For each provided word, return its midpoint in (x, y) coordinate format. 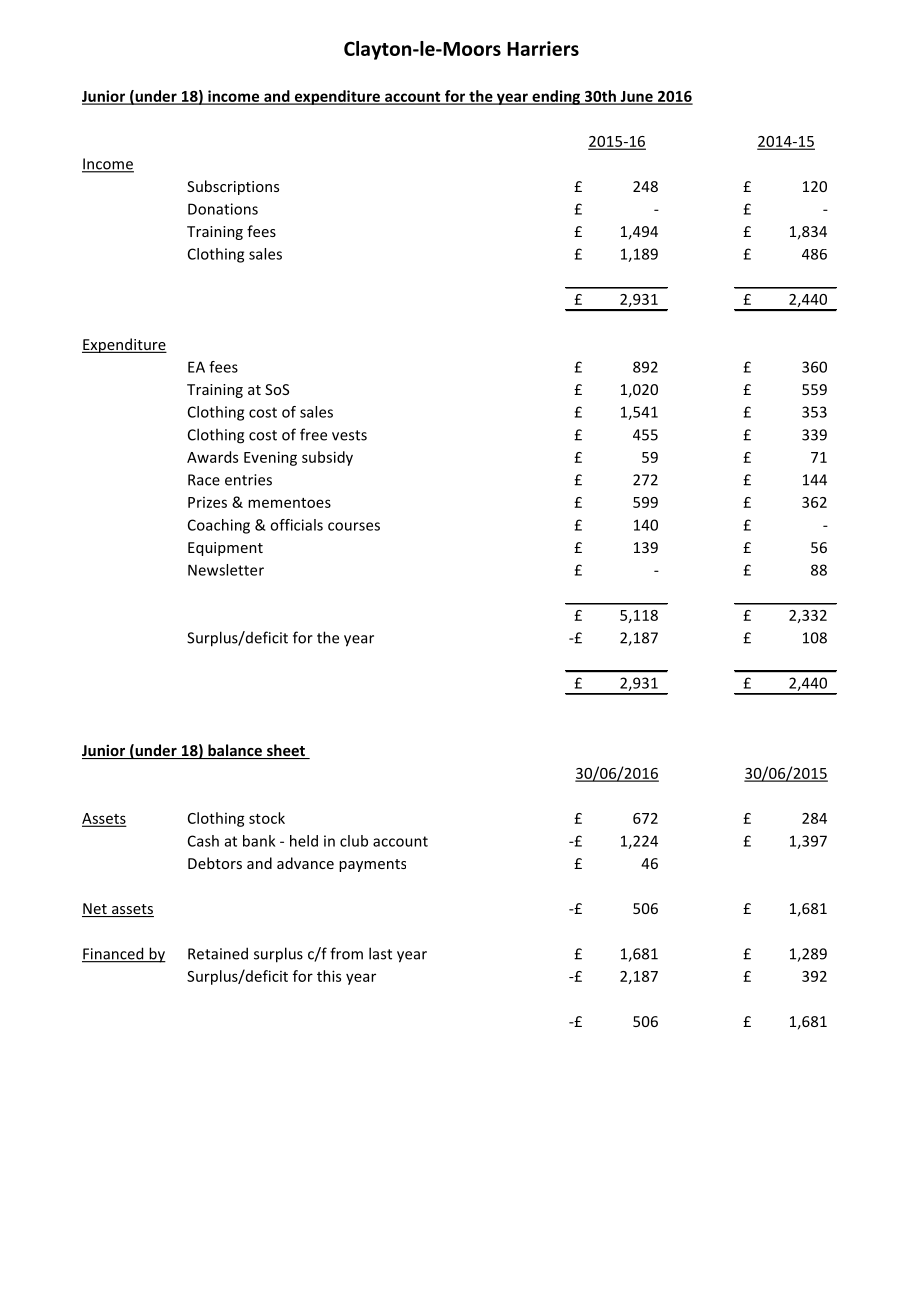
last (380, 953)
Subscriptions (233, 187)
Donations (223, 209)
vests (349, 435)
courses (354, 526)
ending (556, 97)
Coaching (219, 526)
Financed (114, 954)
